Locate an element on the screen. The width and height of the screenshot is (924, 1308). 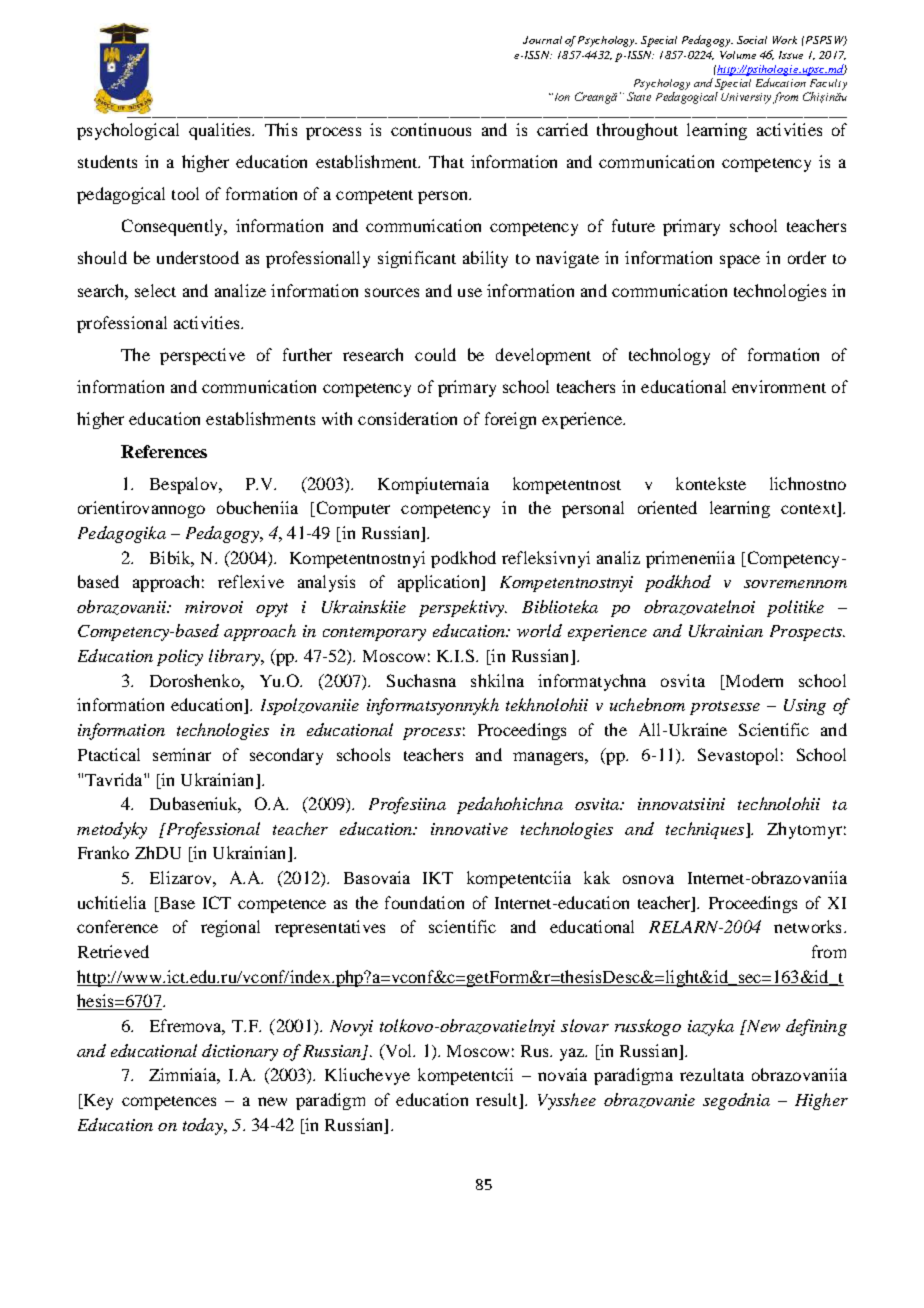
today is located at coordinates (204, 1126).
